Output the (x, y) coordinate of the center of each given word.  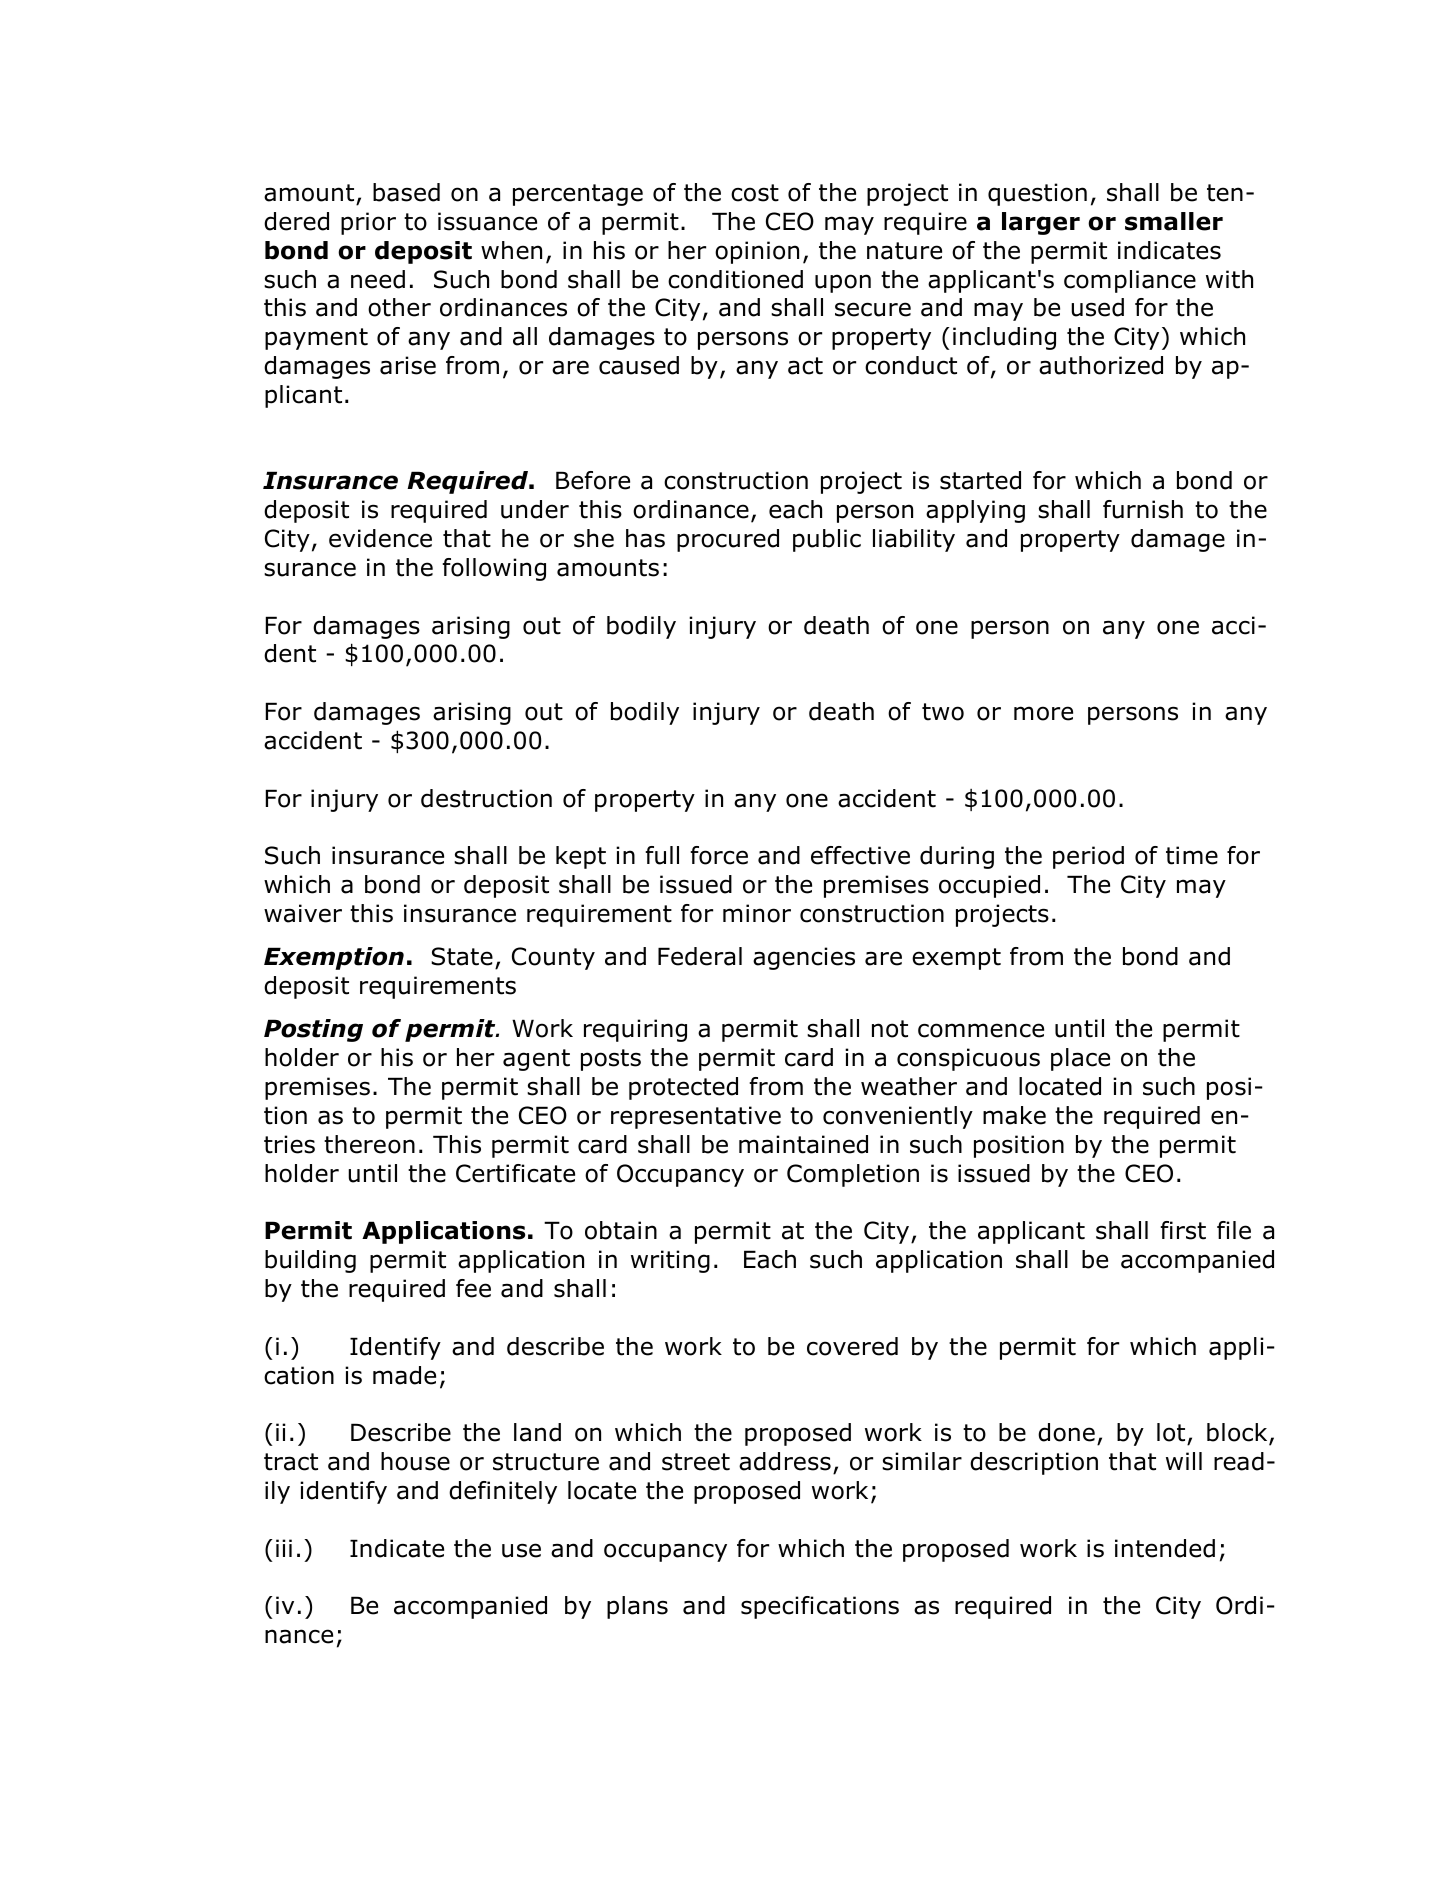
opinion (757, 252)
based (406, 192)
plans (637, 1607)
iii (284, 1548)
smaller (1174, 221)
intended (1165, 1548)
